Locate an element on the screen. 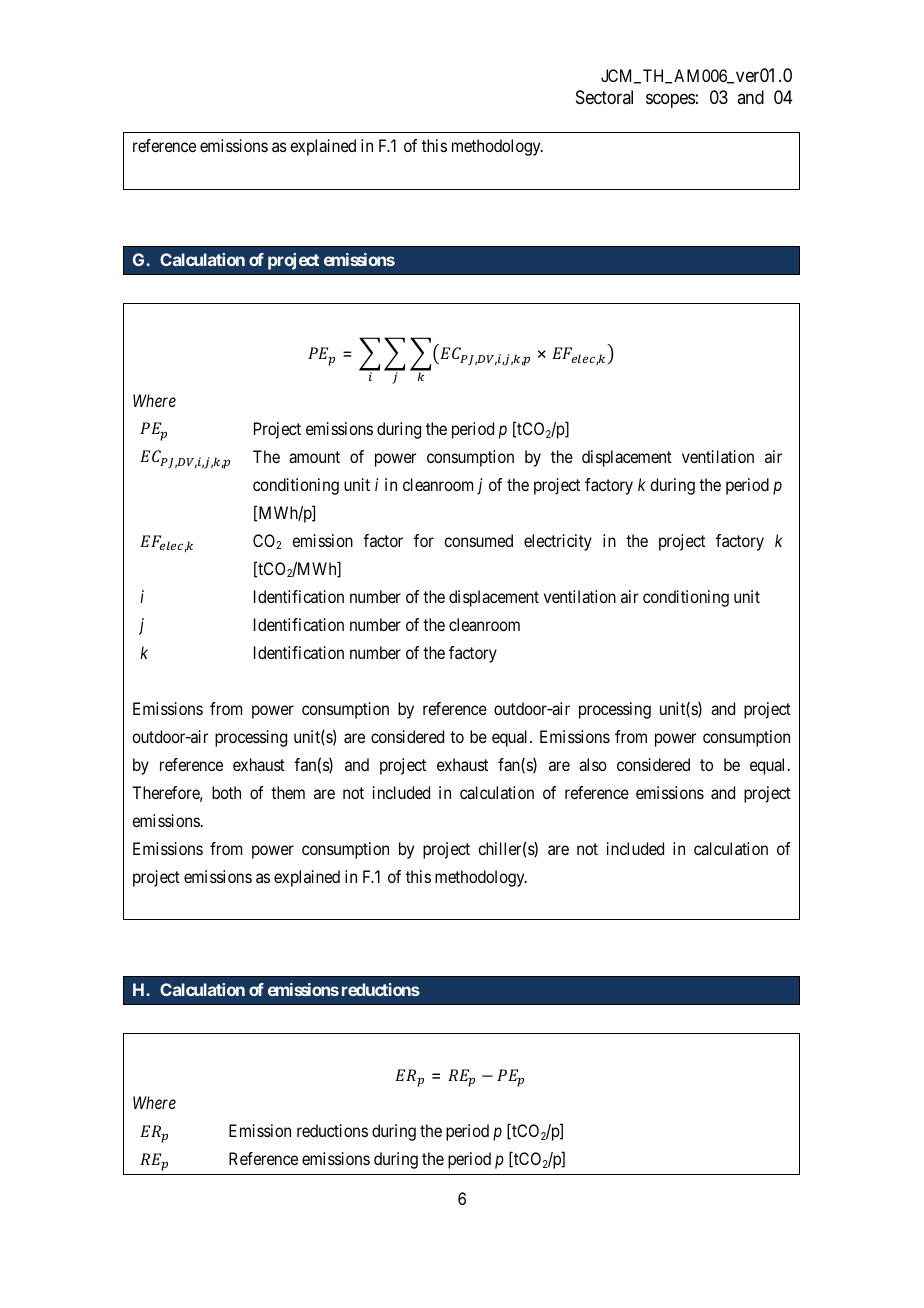 Image resolution: width=924 pixels, height=1308 pixels. Sectoral is located at coordinates (604, 97).
